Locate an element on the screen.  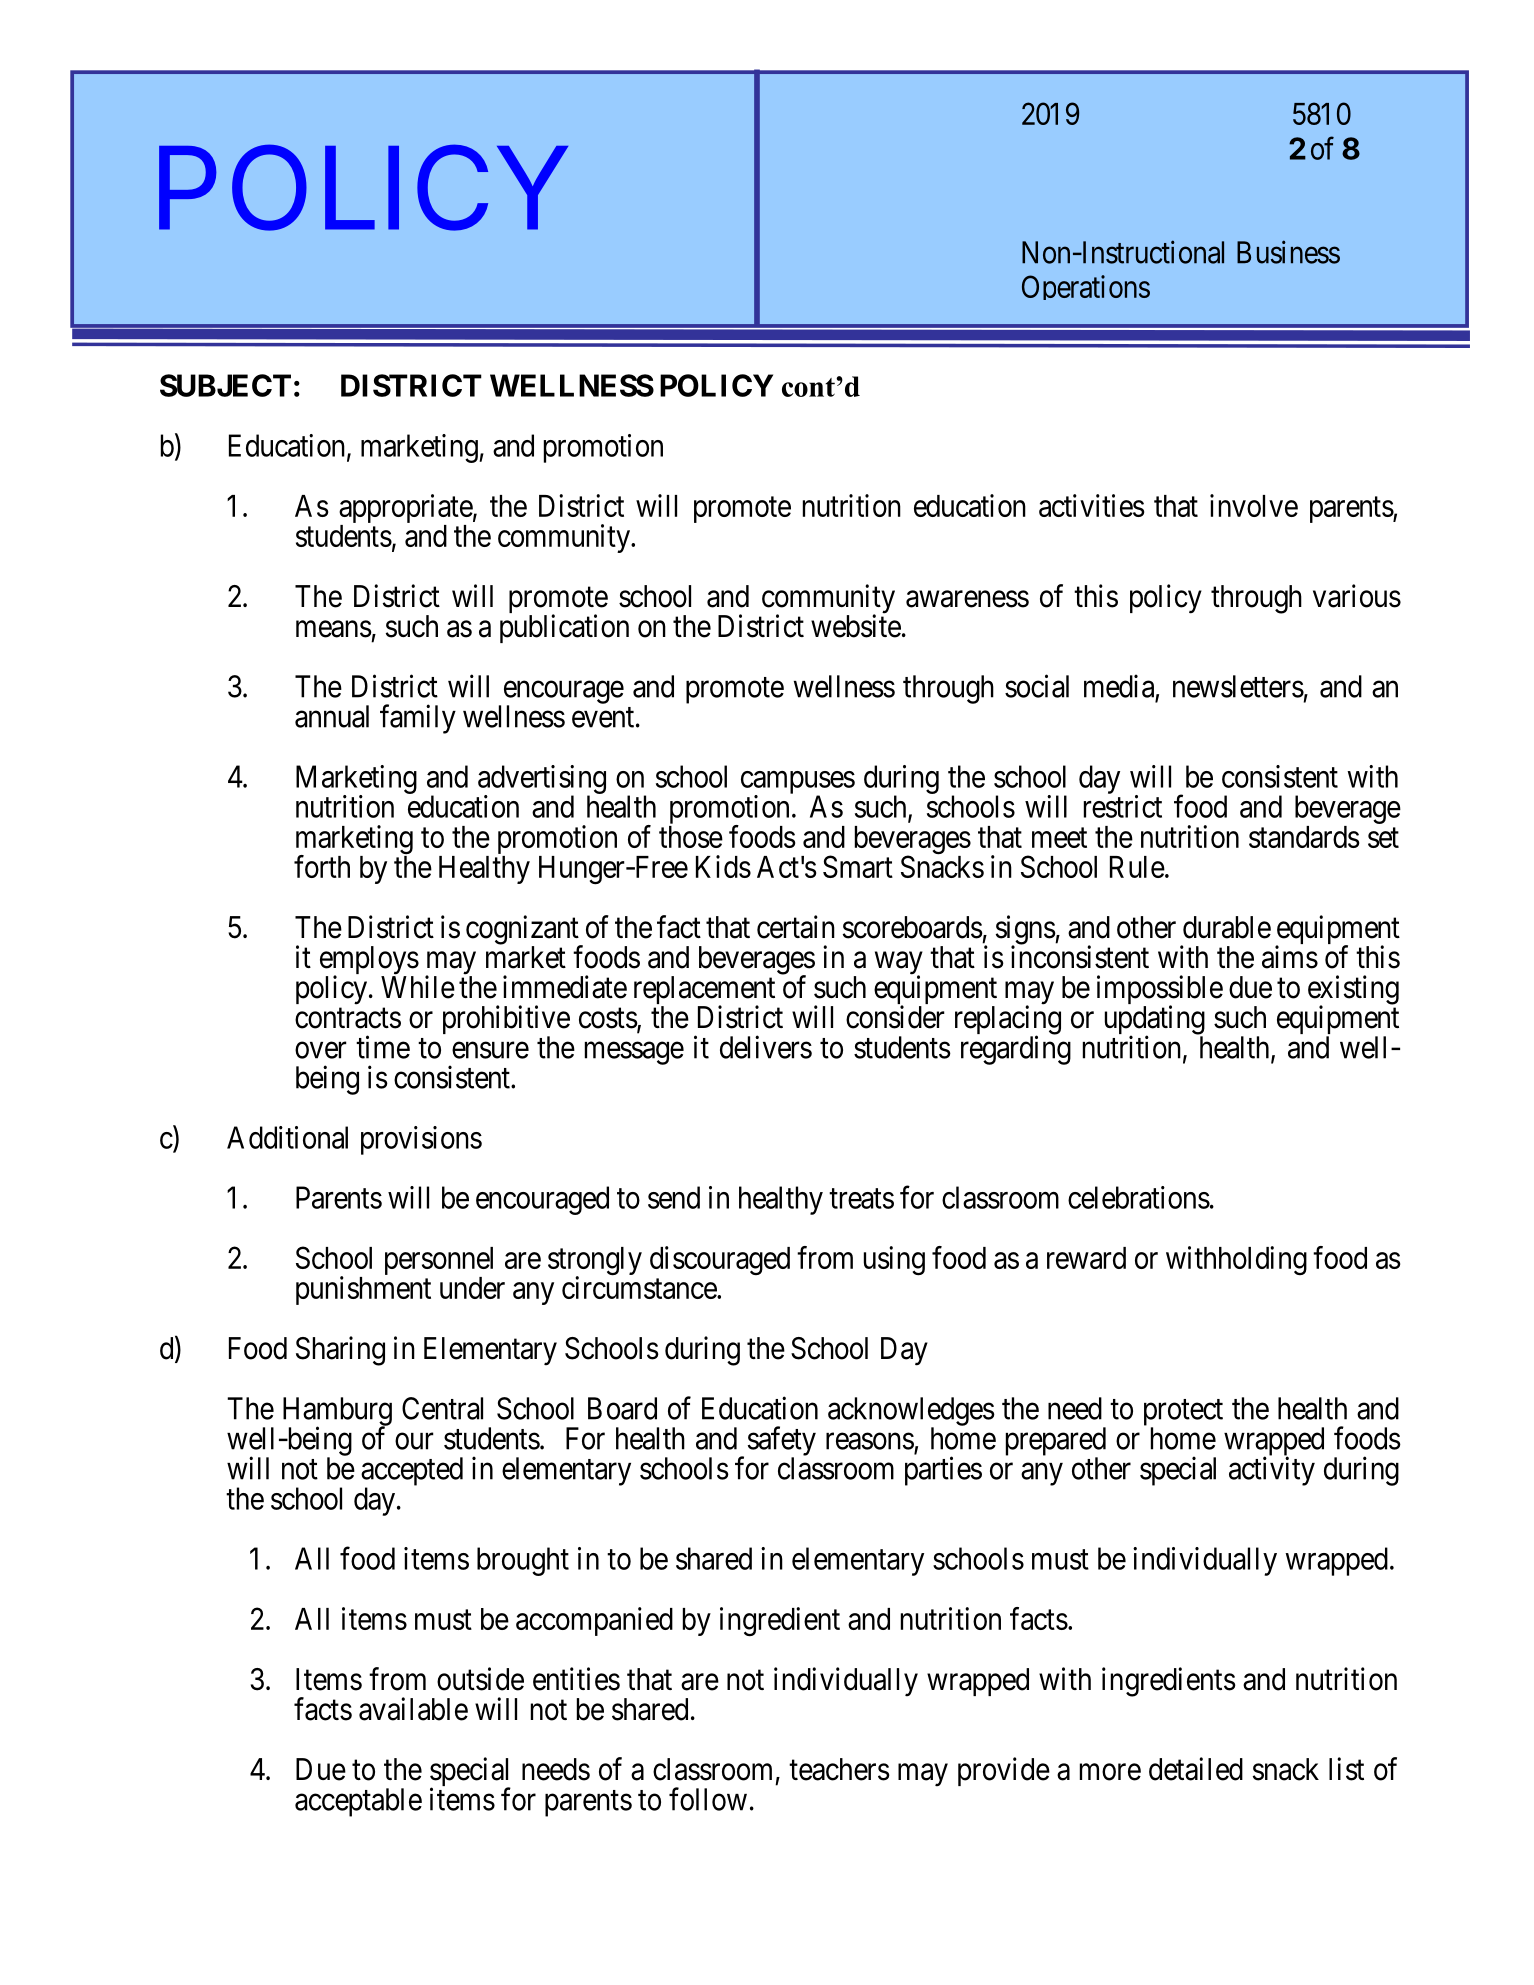
SUBJECT is located at coordinates (225, 385).
